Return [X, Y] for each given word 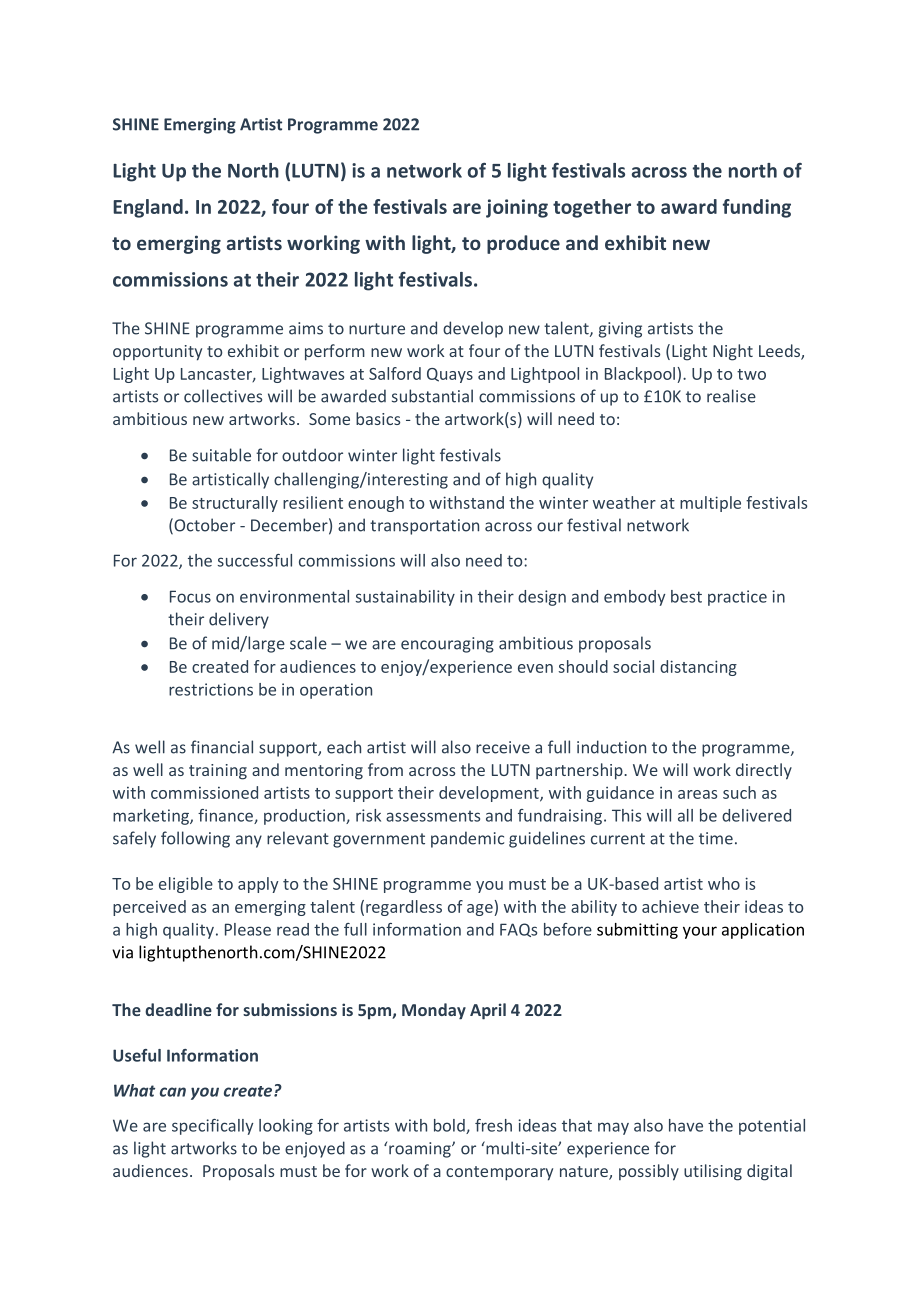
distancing [698, 668]
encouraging [447, 645]
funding [757, 208]
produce [523, 244]
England [148, 208]
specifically [212, 1127]
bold [450, 1126]
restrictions [211, 689]
